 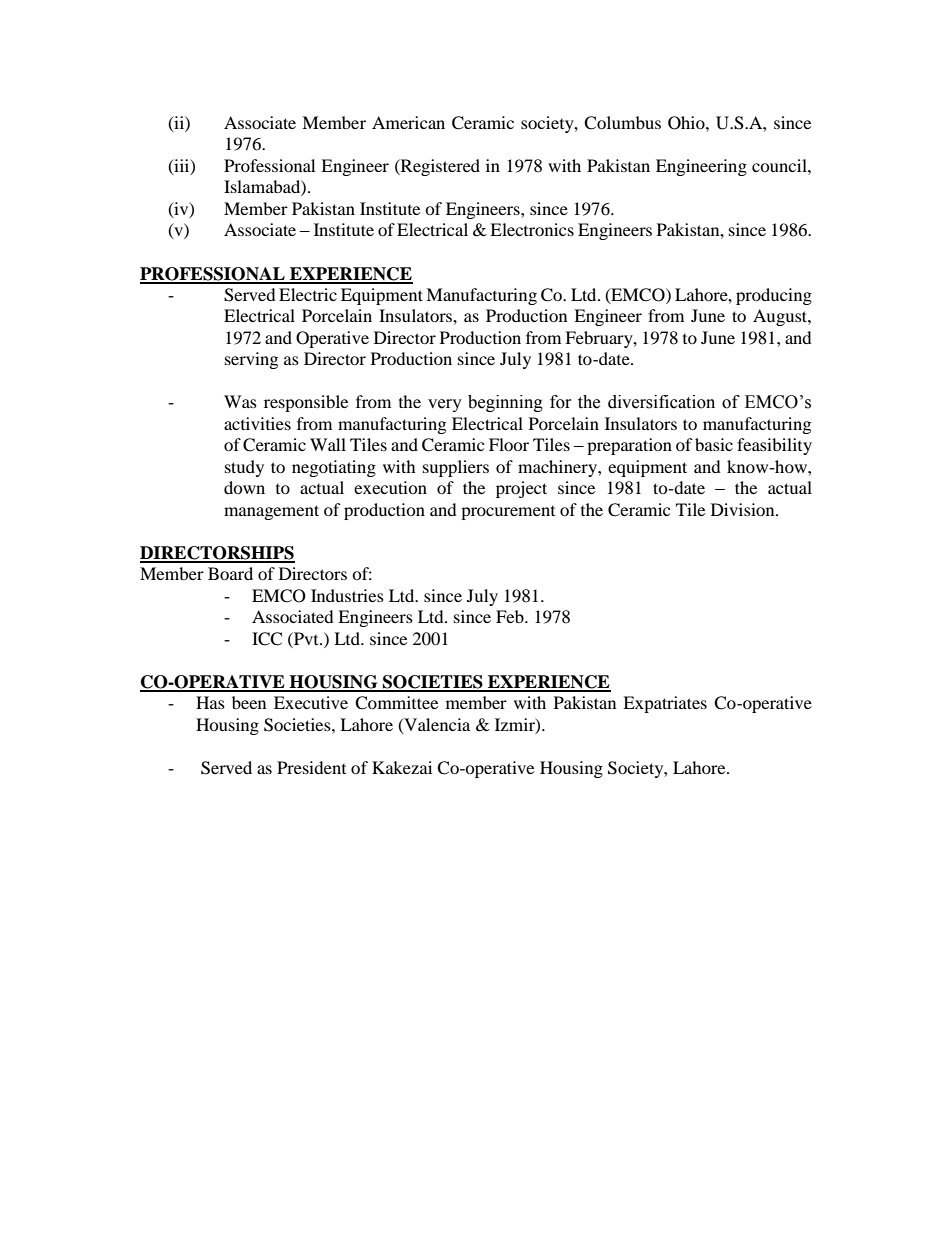 What do you see at coordinates (271, 512) in the screenshot?
I see `management` at bounding box center [271, 512].
